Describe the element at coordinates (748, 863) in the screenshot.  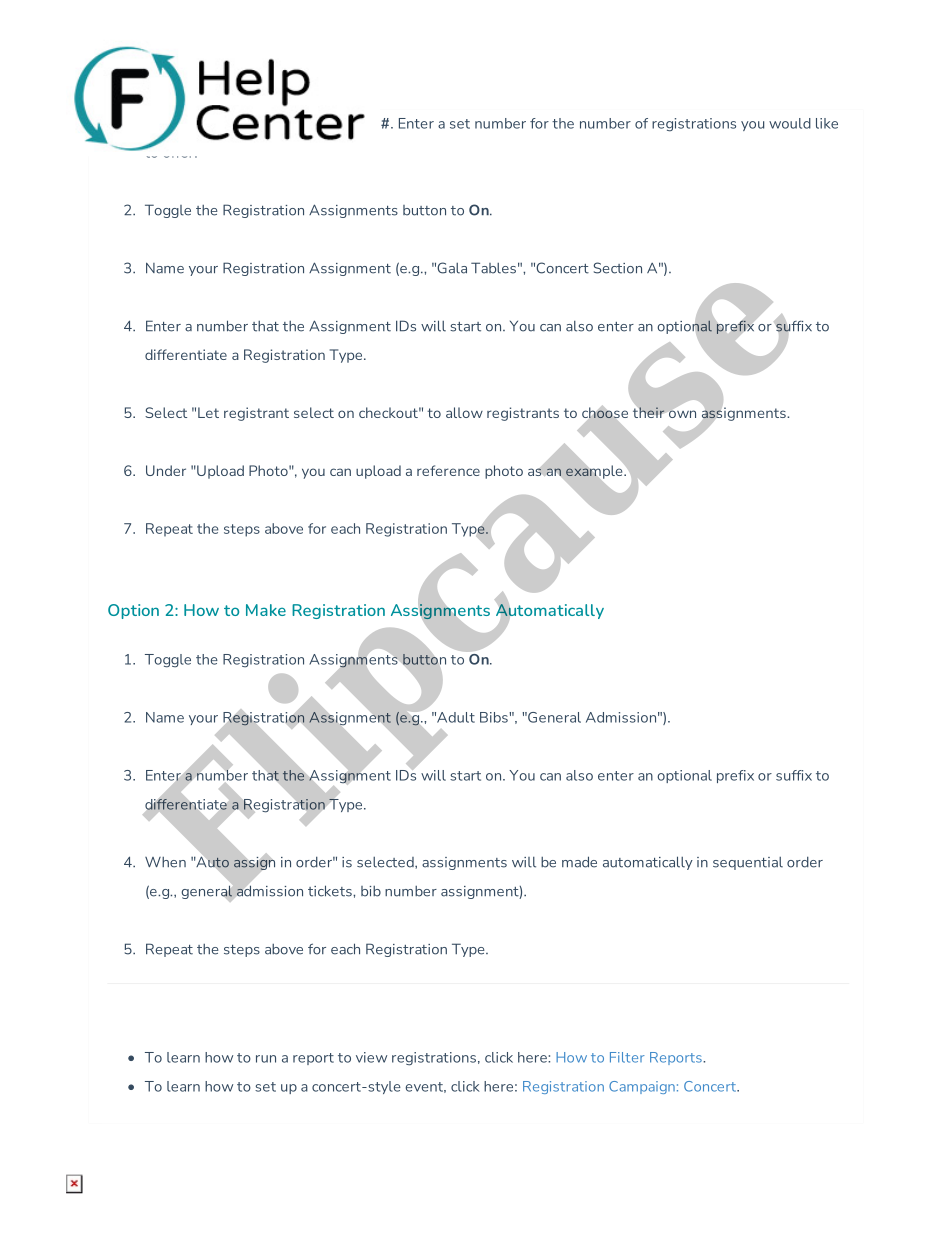
I see `sequential` at that location.
